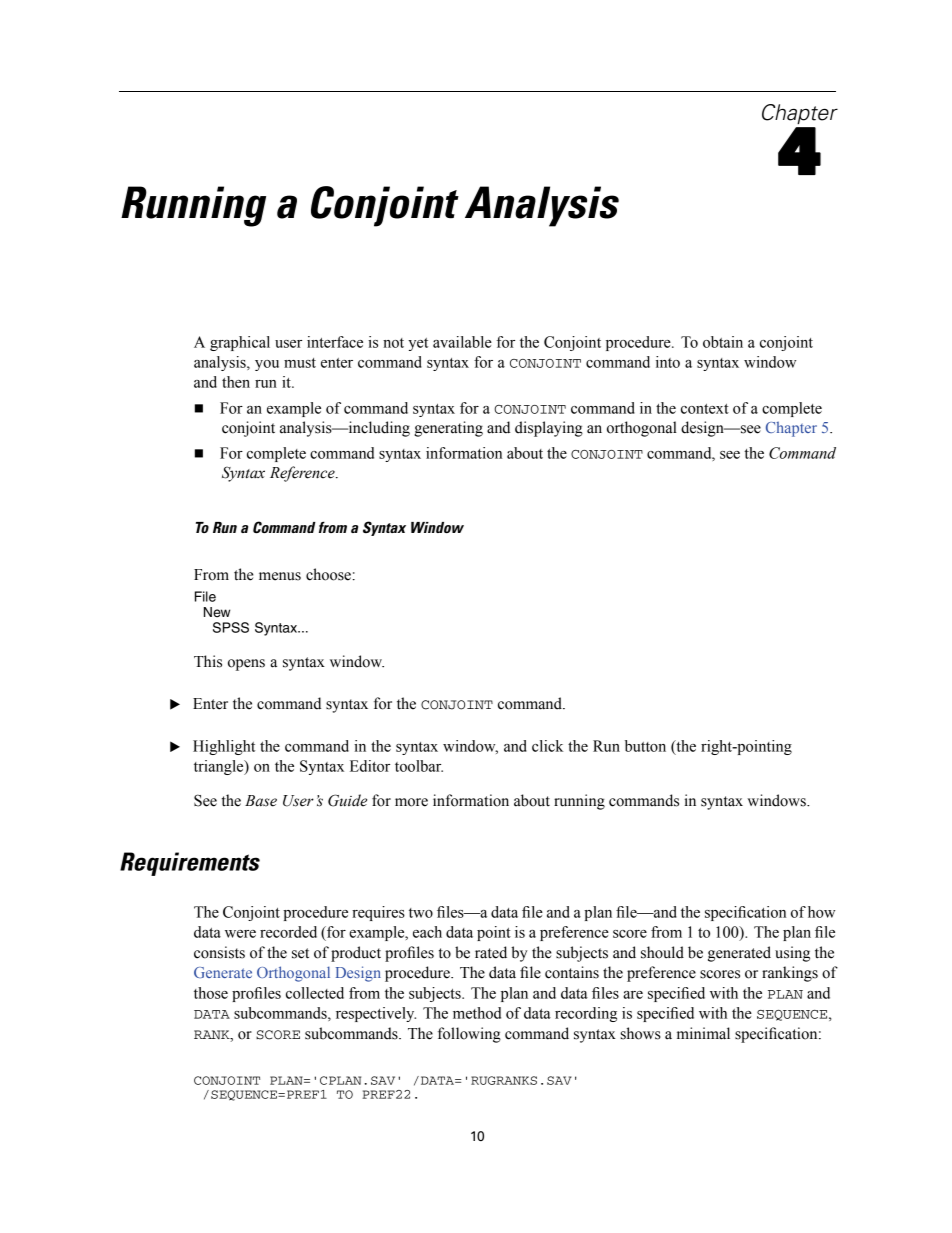  I want to click on should, so click(662, 952).
